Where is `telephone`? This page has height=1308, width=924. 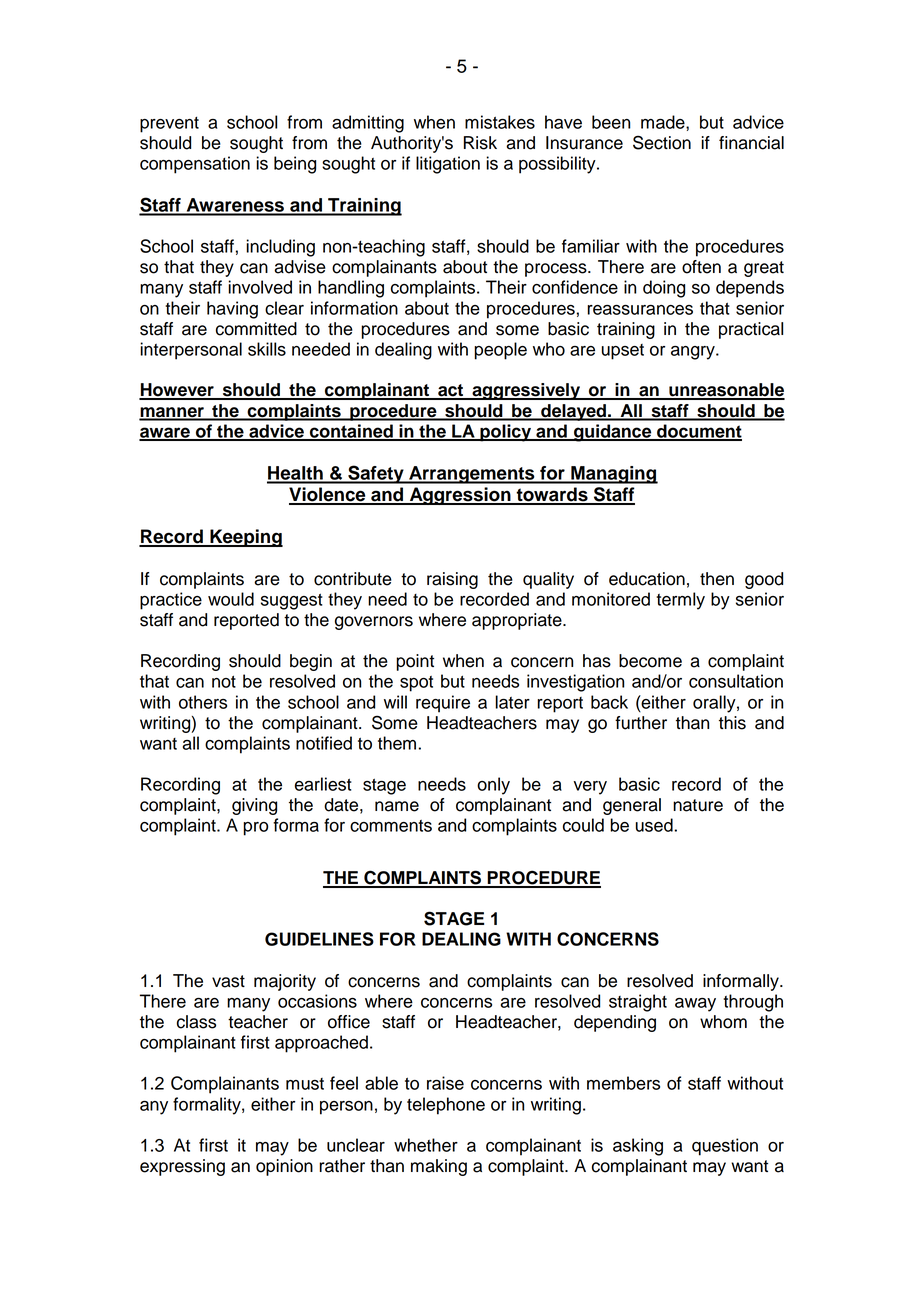
telephone is located at coordinates (446, 1106).
